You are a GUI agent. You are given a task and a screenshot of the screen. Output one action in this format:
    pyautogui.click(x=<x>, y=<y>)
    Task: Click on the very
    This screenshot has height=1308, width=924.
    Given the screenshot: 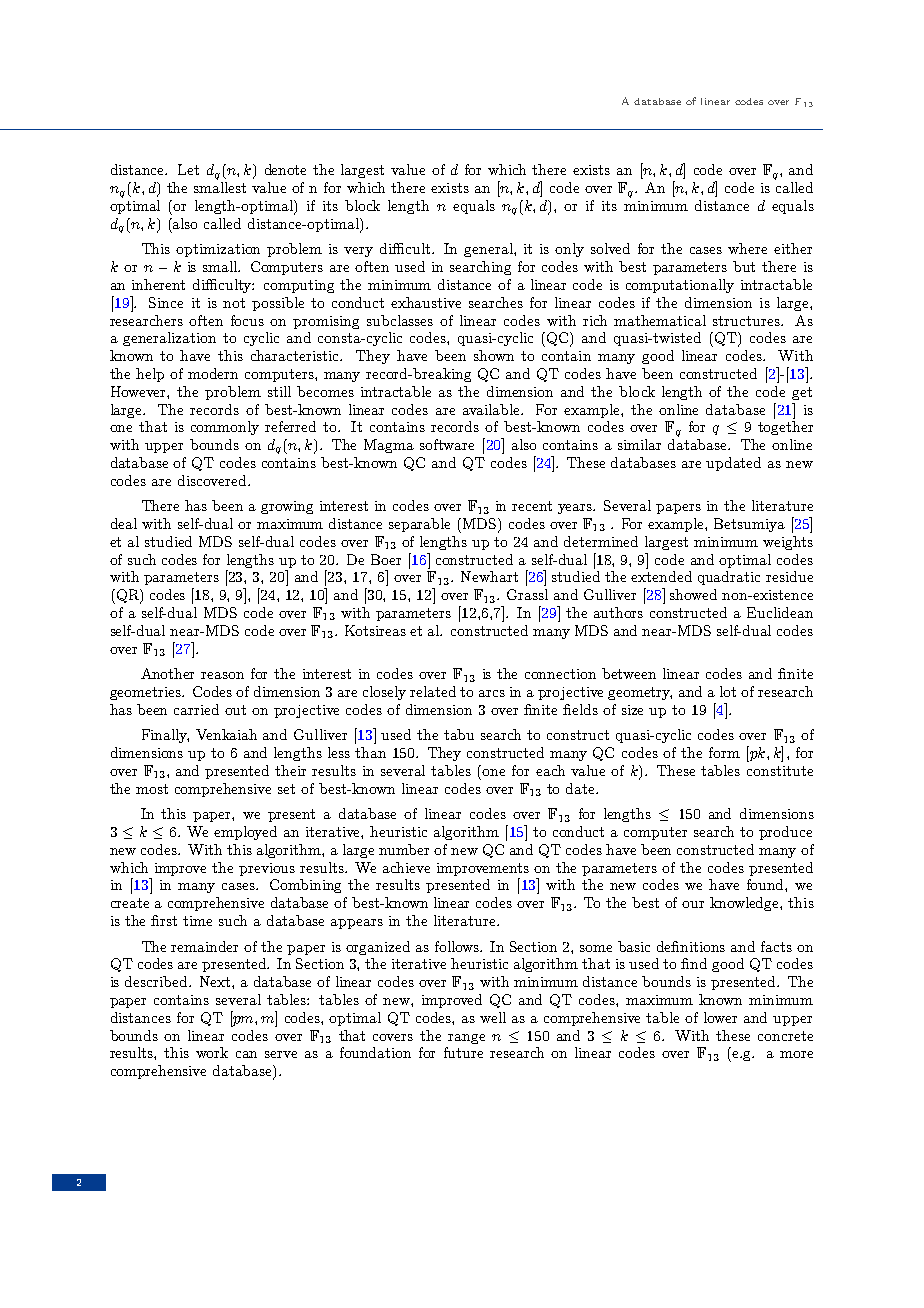 What is the action you would take?
    pyautogui.click(x=358, y=252)
